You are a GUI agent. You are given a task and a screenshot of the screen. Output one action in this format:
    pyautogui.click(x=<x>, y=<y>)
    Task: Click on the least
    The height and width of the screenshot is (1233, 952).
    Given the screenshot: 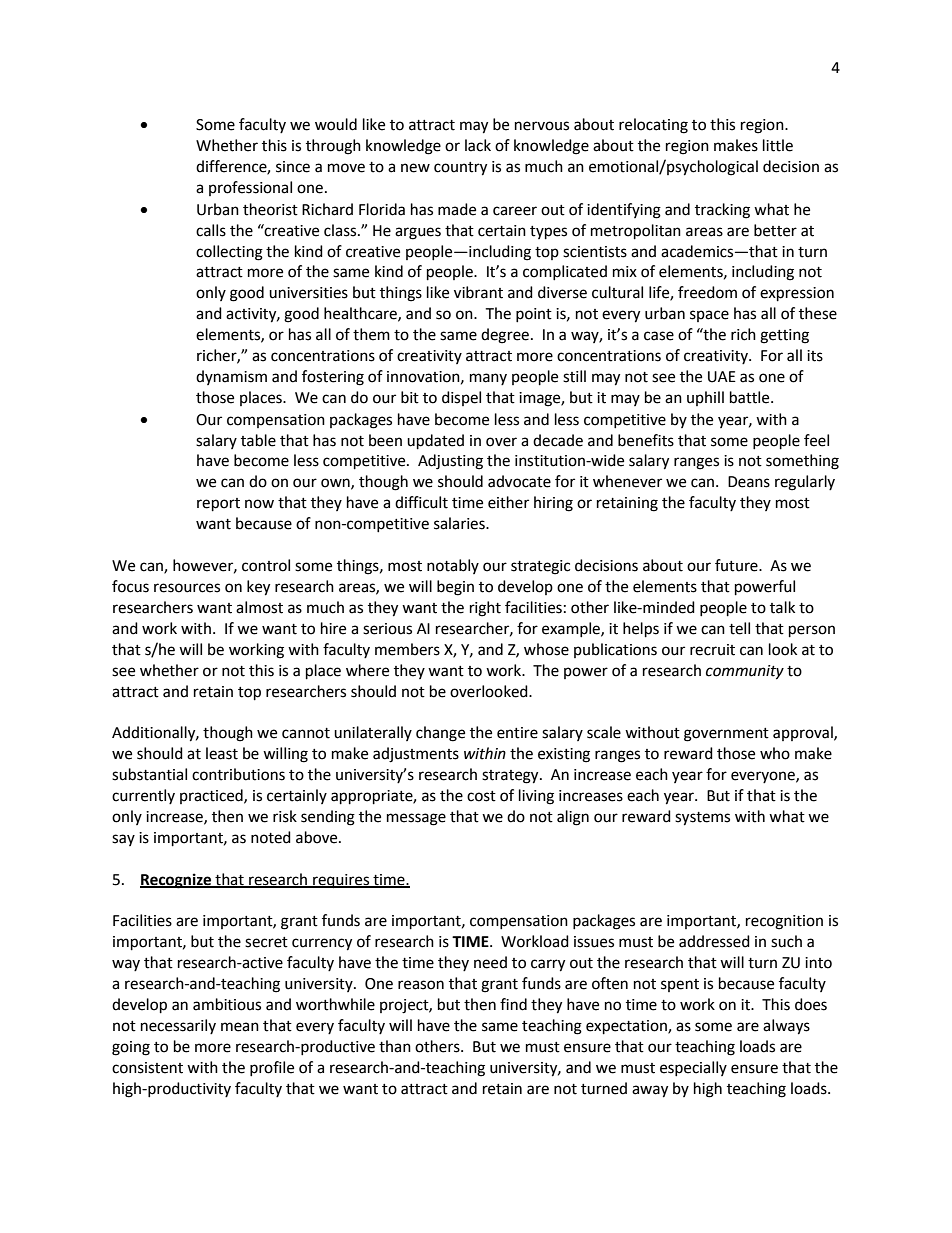 What is the action you would take?
    pyautogui.click(x=222, y=753)
